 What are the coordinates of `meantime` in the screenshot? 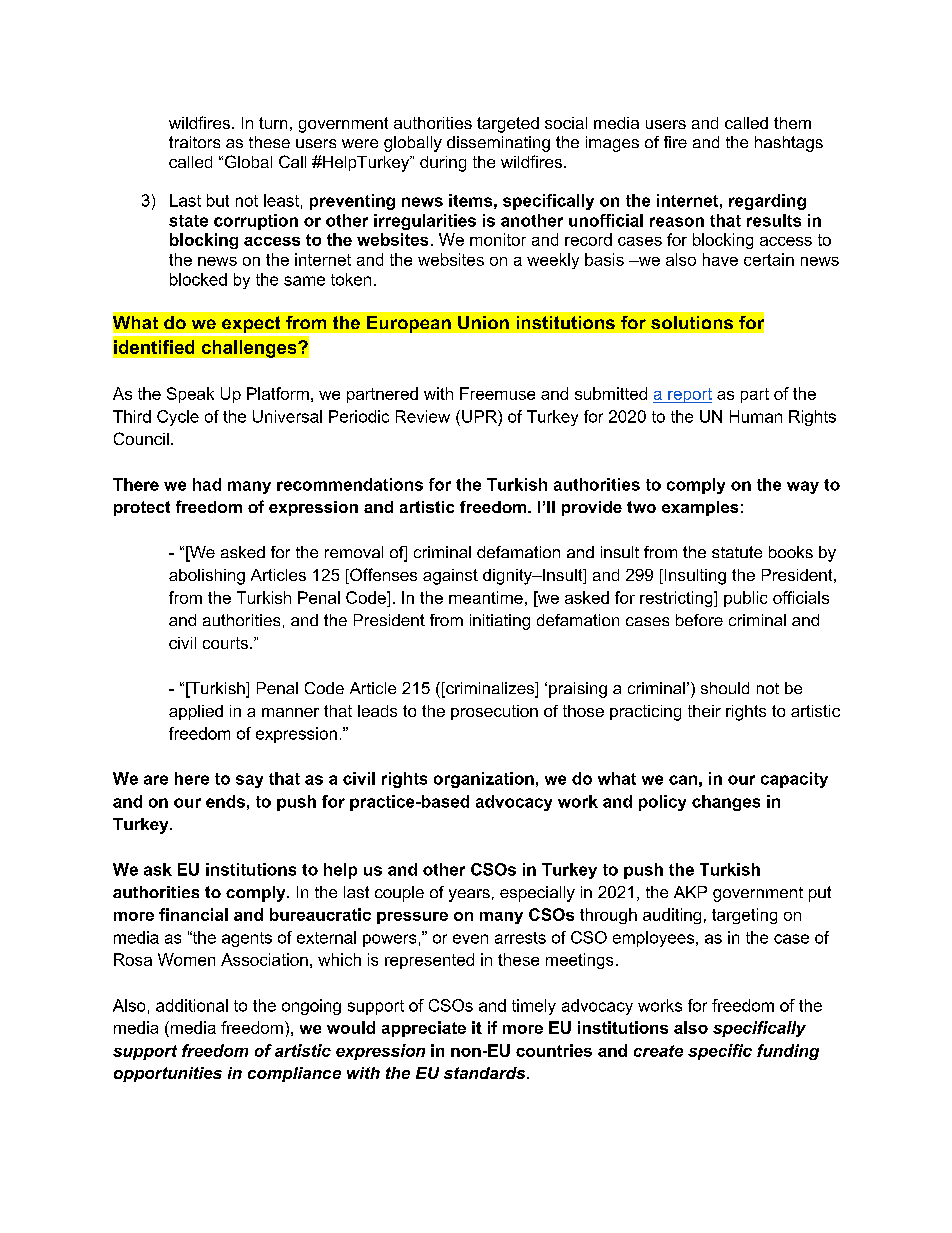 It's located at (486, 597).
